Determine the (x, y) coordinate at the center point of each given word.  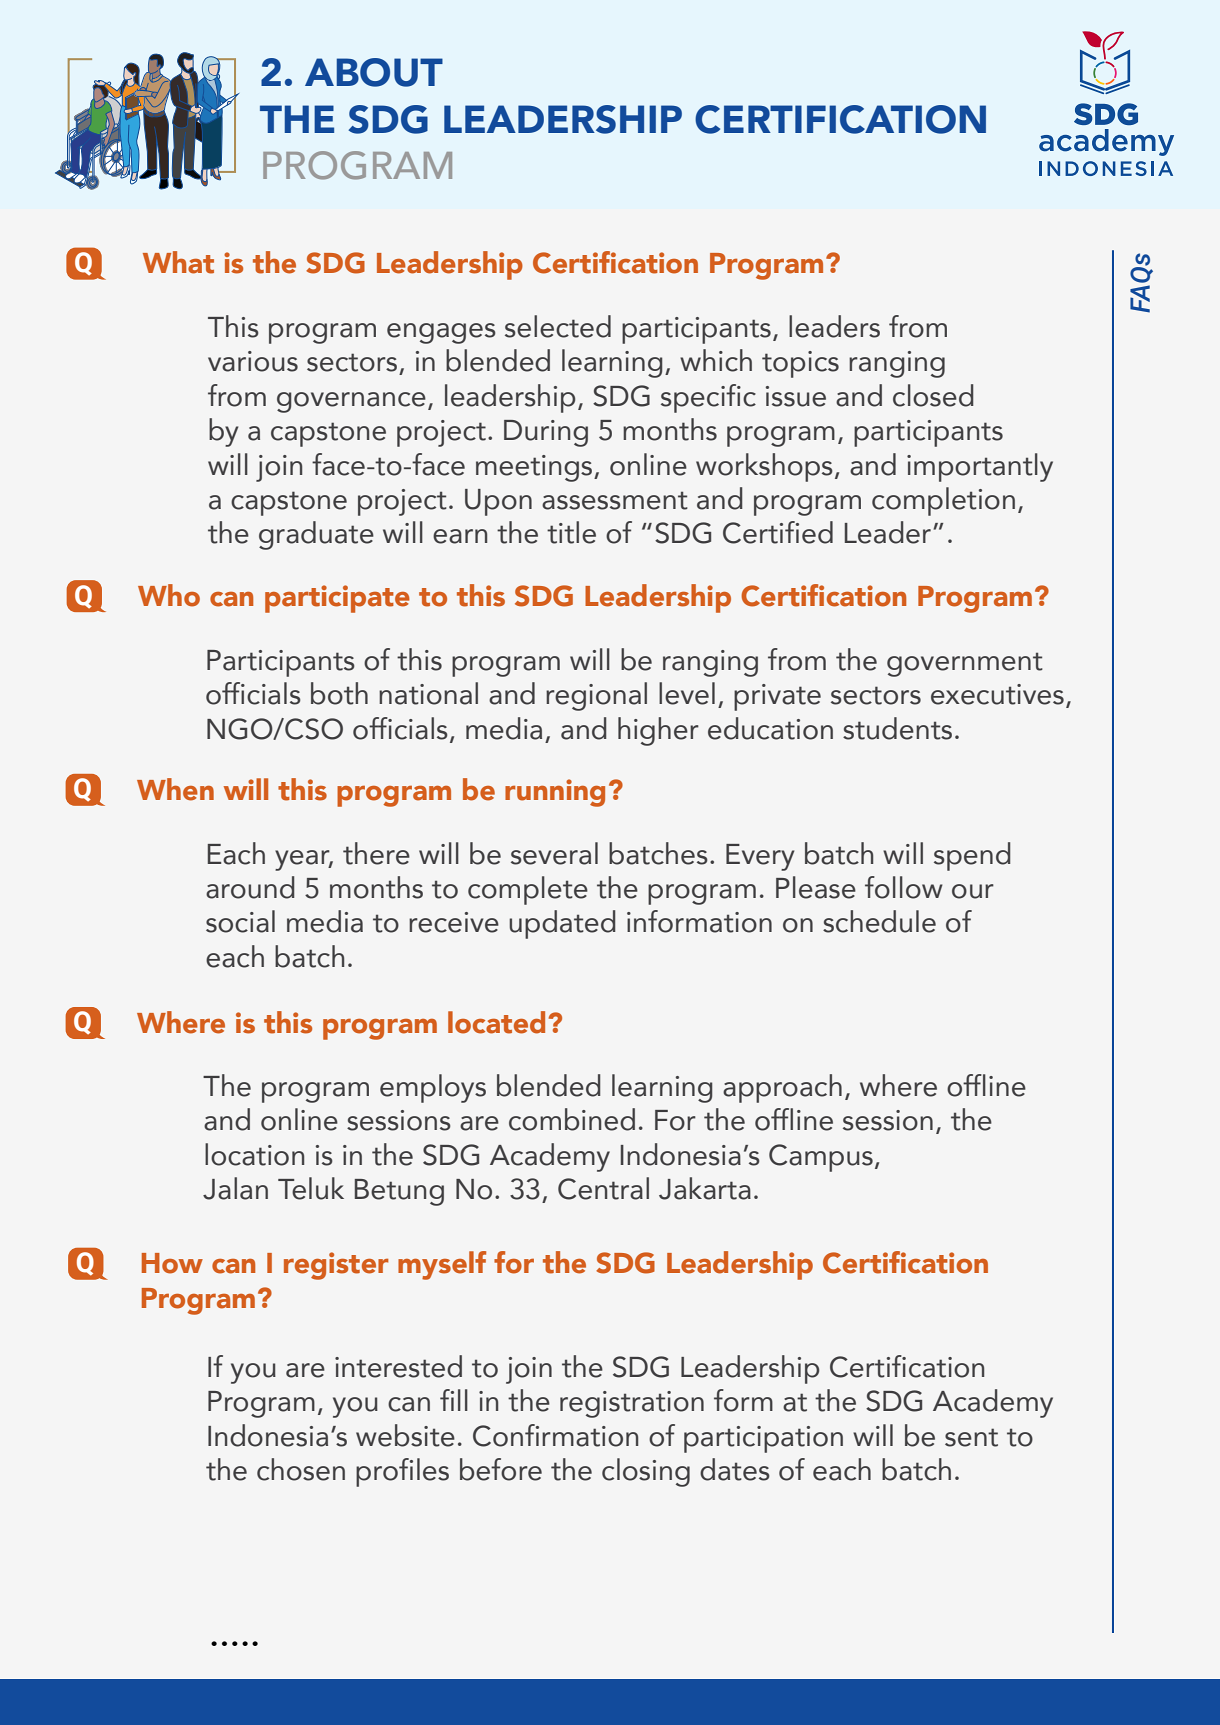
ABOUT (374, 72)
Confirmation (555, 1435)
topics (800, 364)
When (175, 789)
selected (558, 326)
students (897, 728)
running (555, 793)
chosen (301, 1469)
